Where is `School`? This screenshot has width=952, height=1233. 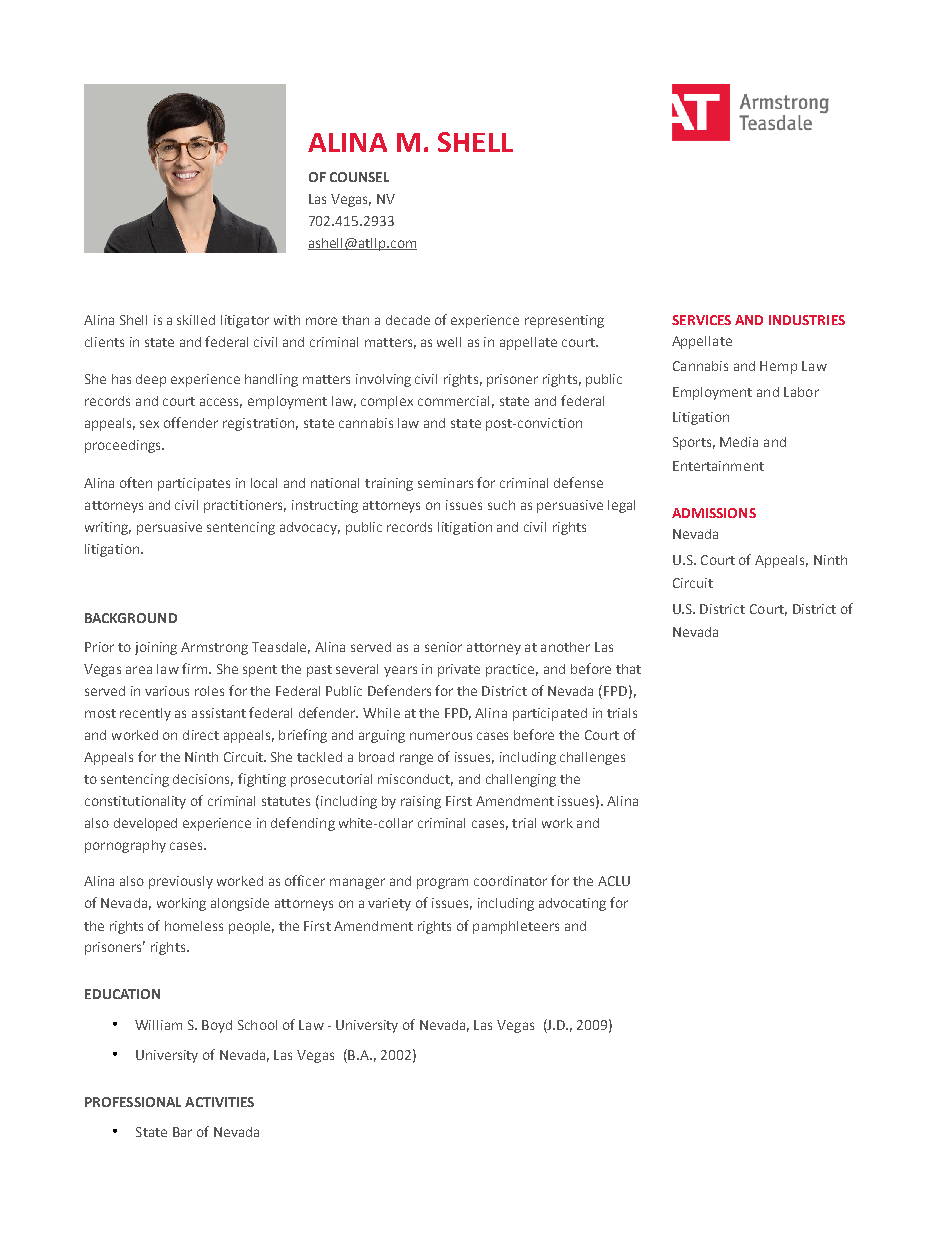 School is located at coordinates (257, 1025).
